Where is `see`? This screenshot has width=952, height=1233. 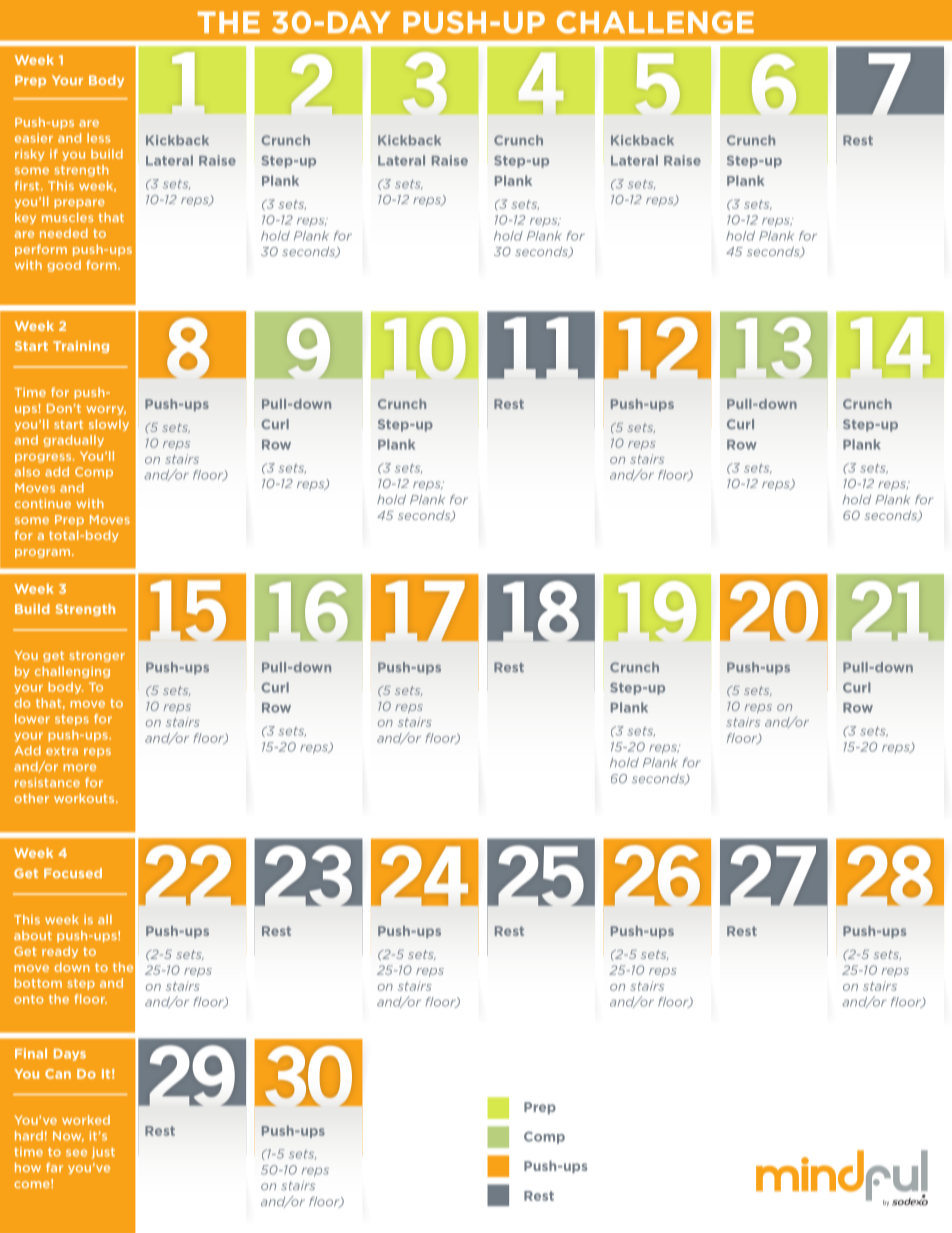 see is located at coordinates (76, 1153).
